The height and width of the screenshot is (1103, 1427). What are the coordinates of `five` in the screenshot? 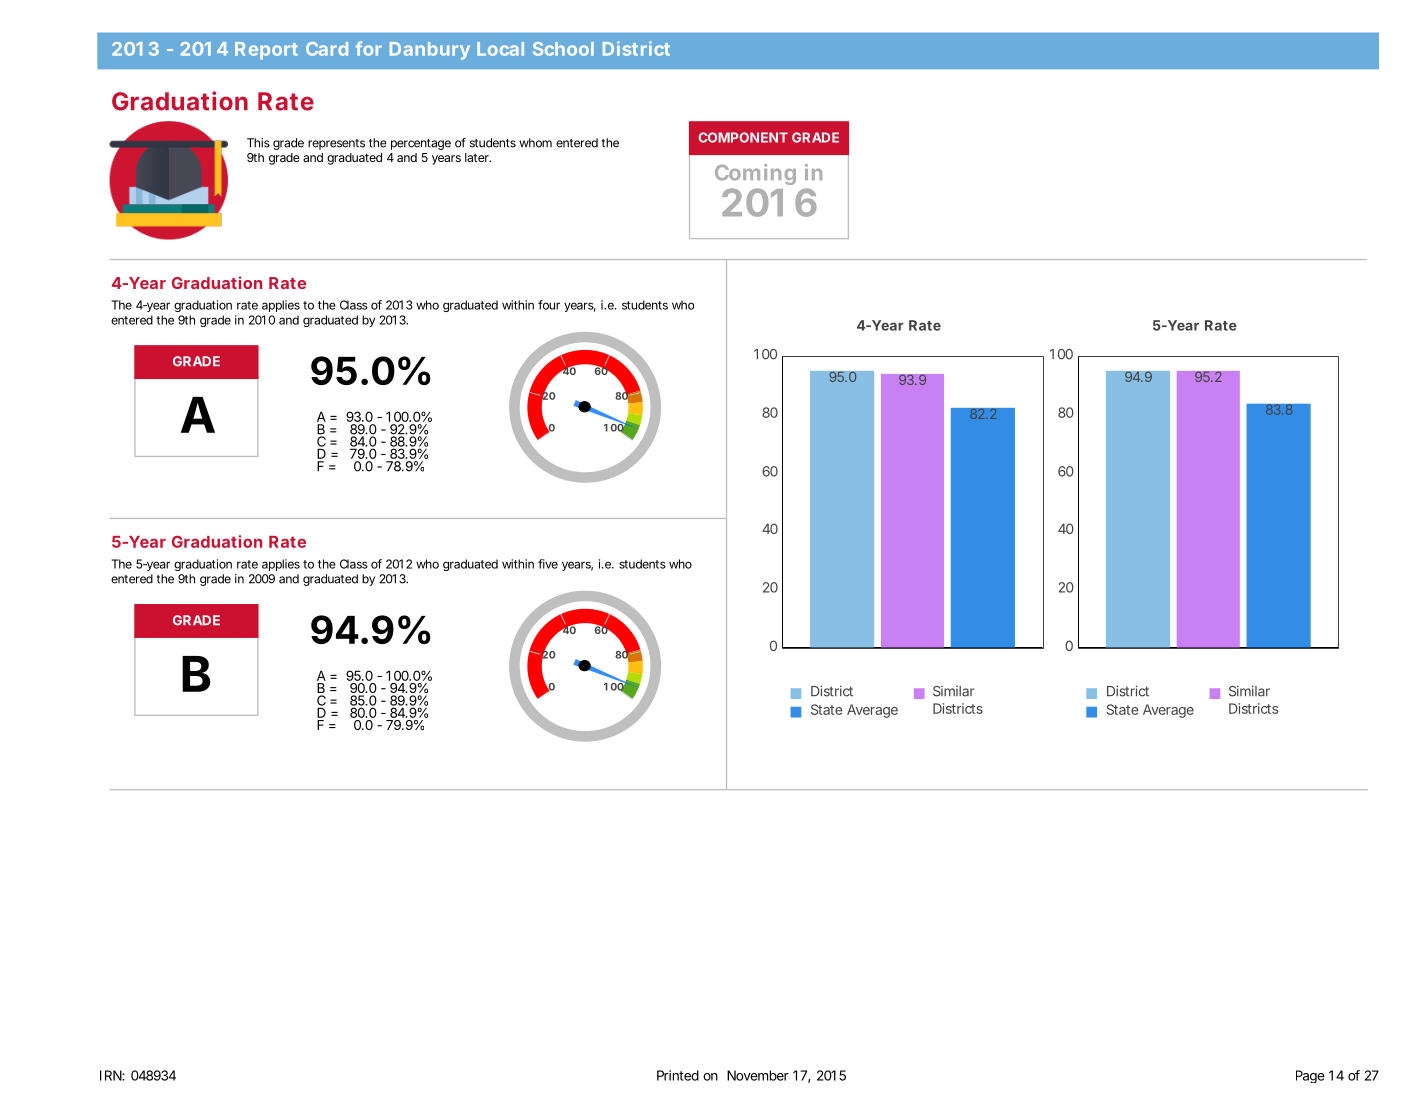 It's located at (548, 564).
